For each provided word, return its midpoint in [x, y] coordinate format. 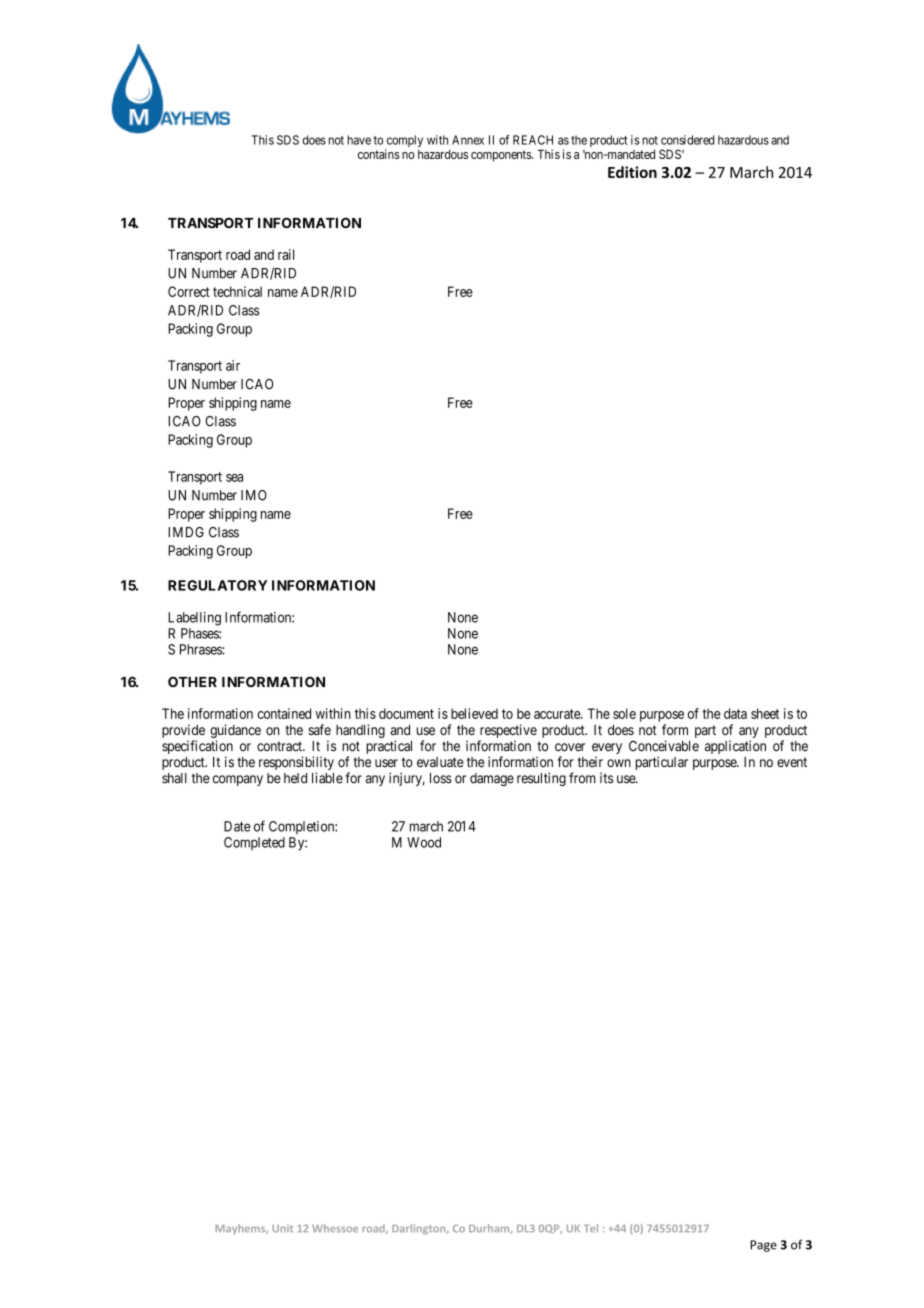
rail [286, 254]
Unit [283, 1228]
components [502, 156]
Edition [632, 172]
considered [687, 140]
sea [234, 478]
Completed [254, 843]
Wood [424, 842]
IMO [254, 495]
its [606, 778]
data [735, 713]
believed [474, 713]
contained [284, 713]
